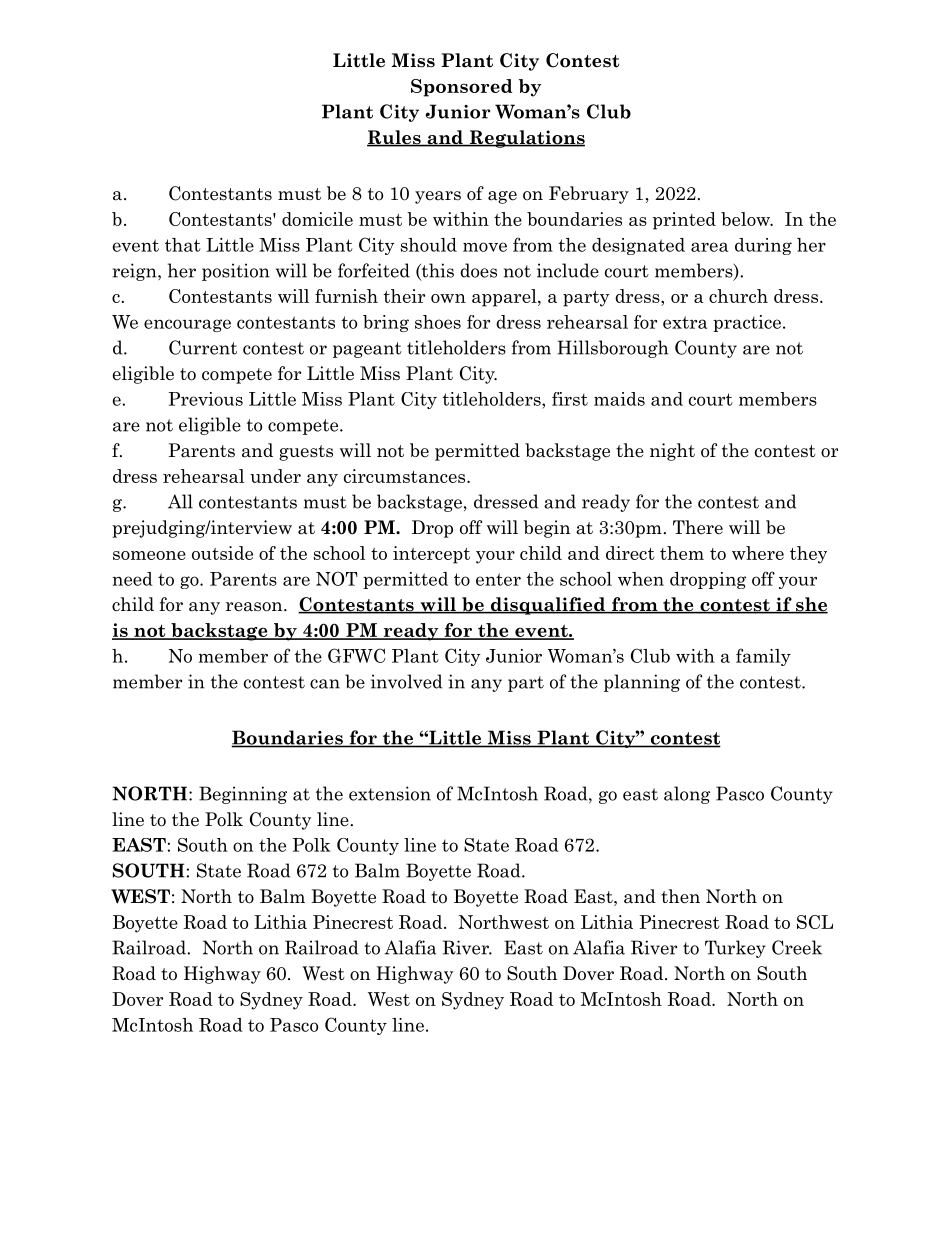 The height and width of the document is (1233, 952). Describe the element at coordinates (406, 681) in the document. I see `involved` at that location.
